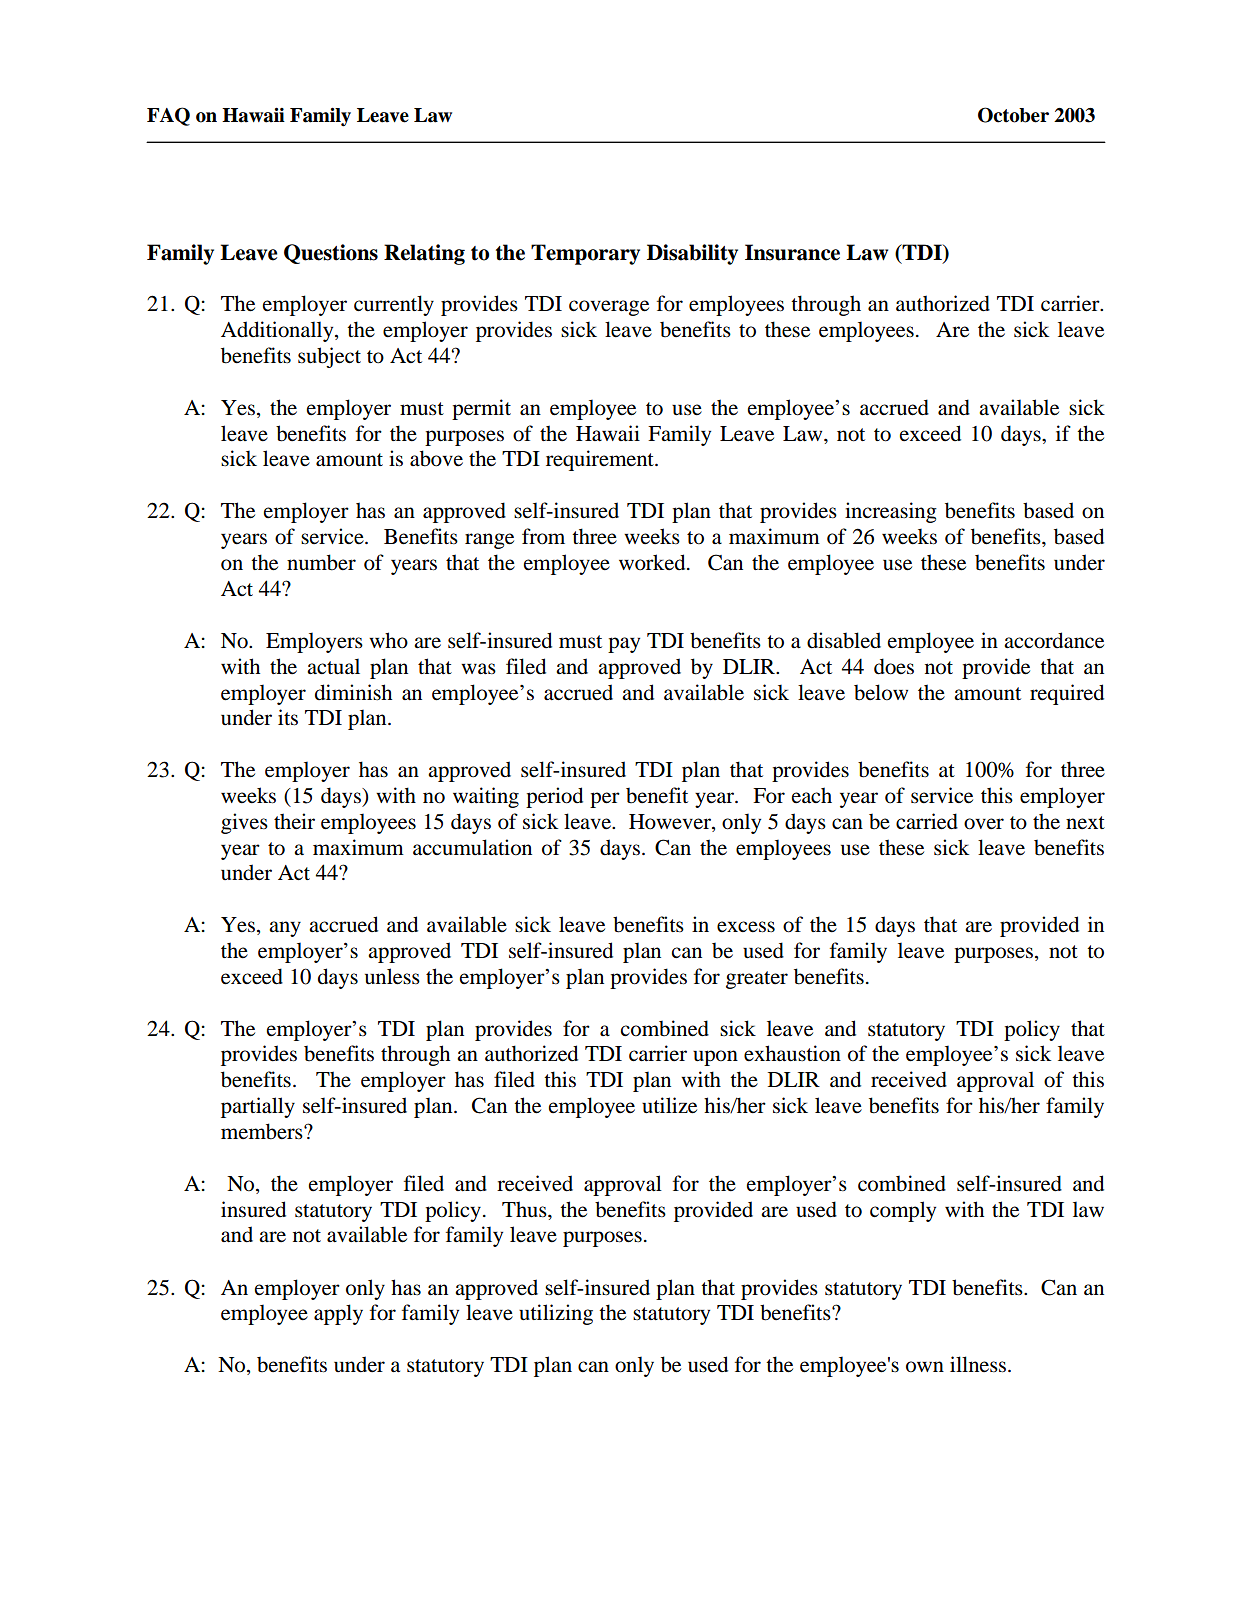  I want to click on number, so click(321, 562).
